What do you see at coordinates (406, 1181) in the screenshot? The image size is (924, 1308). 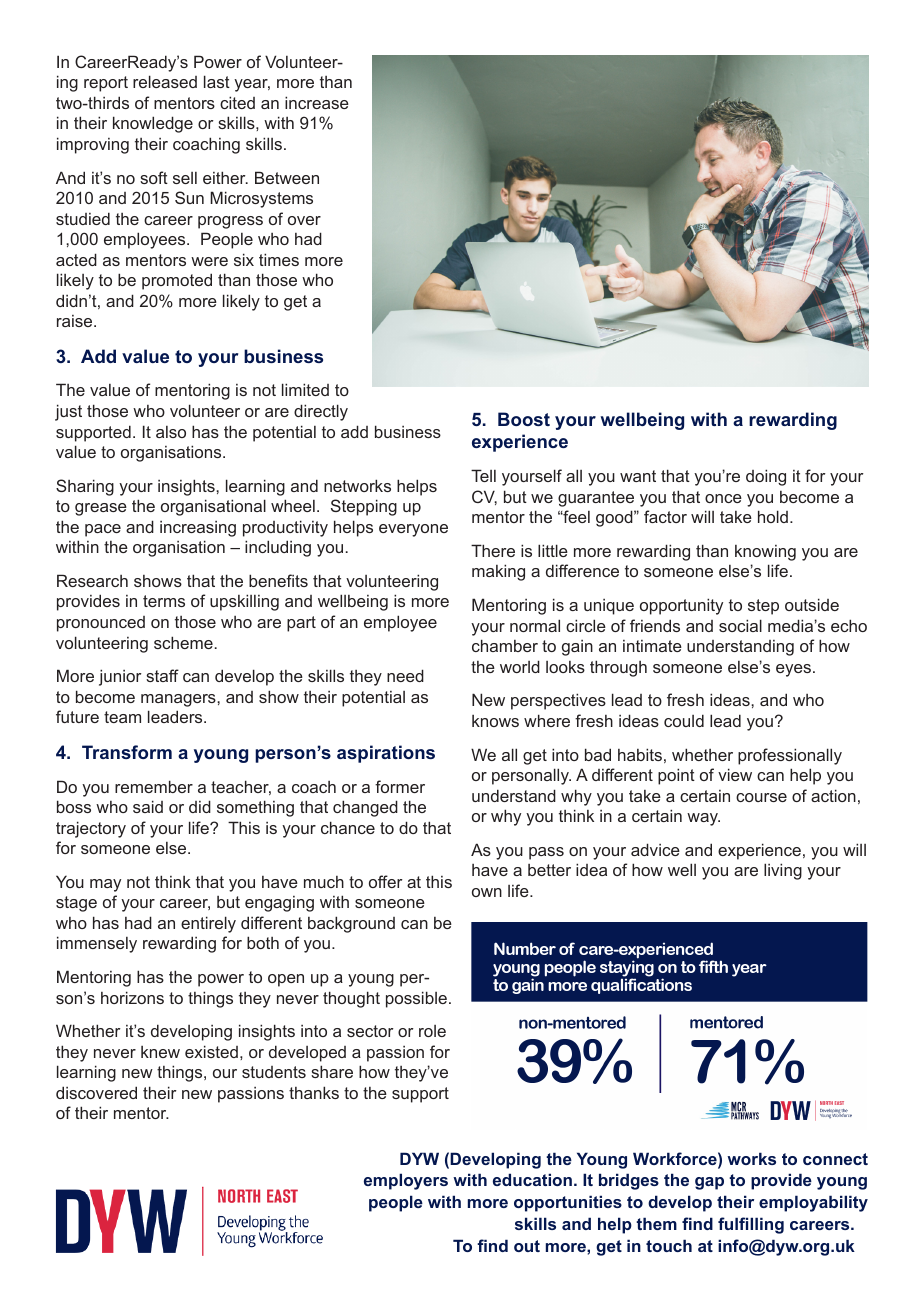 I see `employers` at bounding box center [406, 1181].
